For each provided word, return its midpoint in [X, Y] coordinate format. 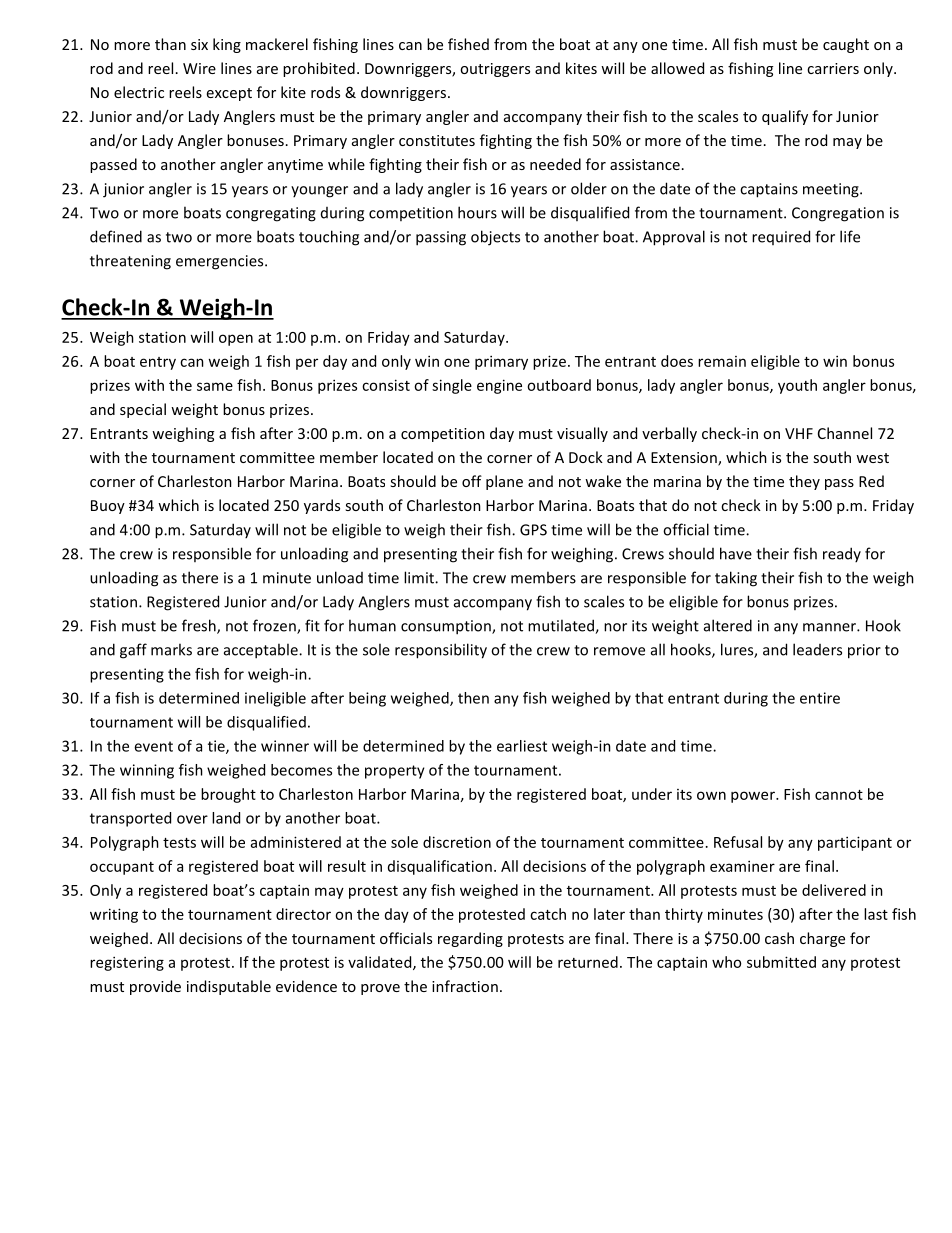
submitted [781, 962]
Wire [199, 68]
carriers [833, 68]
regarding [470, 939]
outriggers [495, 70]
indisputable [229, 987]
